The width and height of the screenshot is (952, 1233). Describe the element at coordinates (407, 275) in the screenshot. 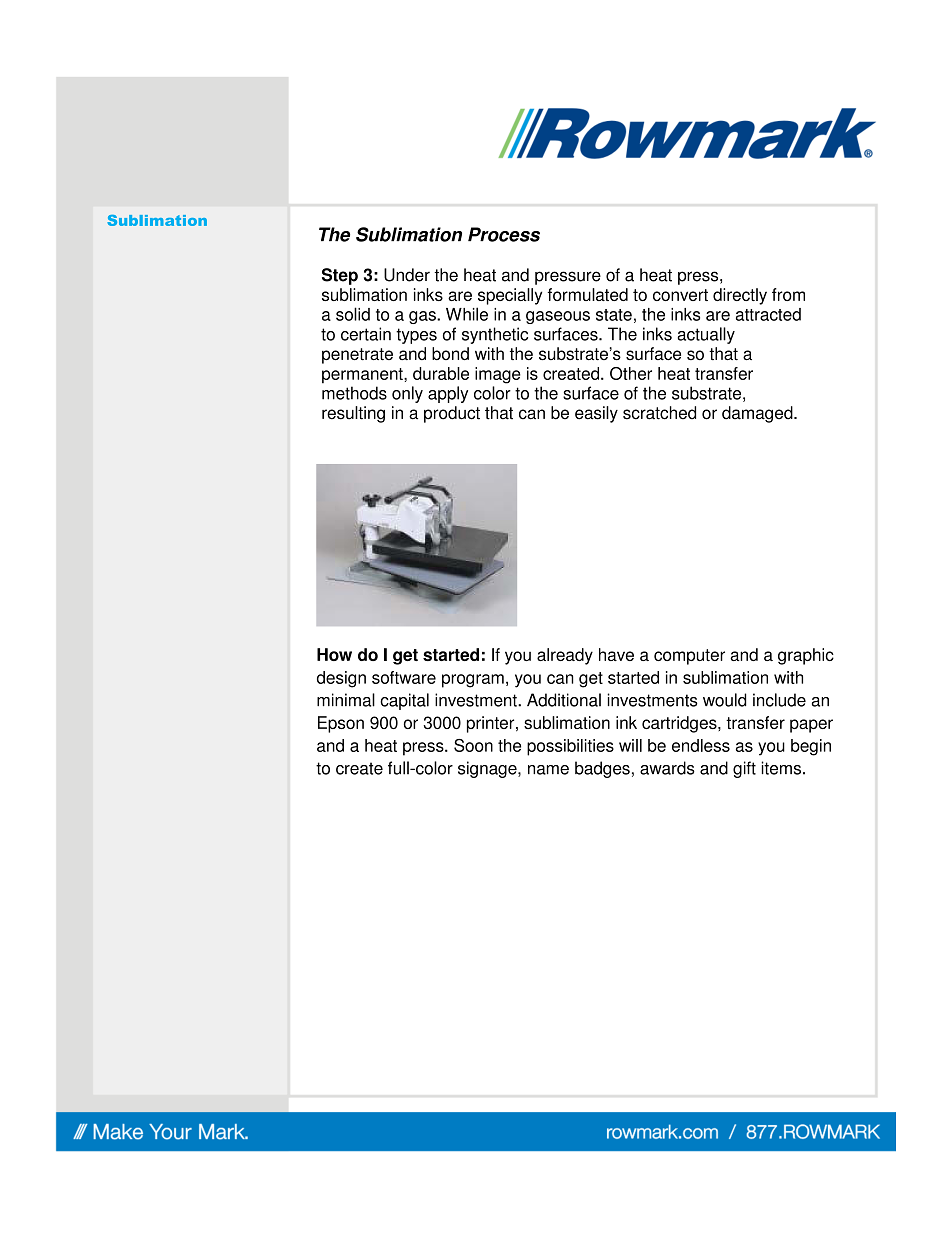

I see `Under` at that location.
